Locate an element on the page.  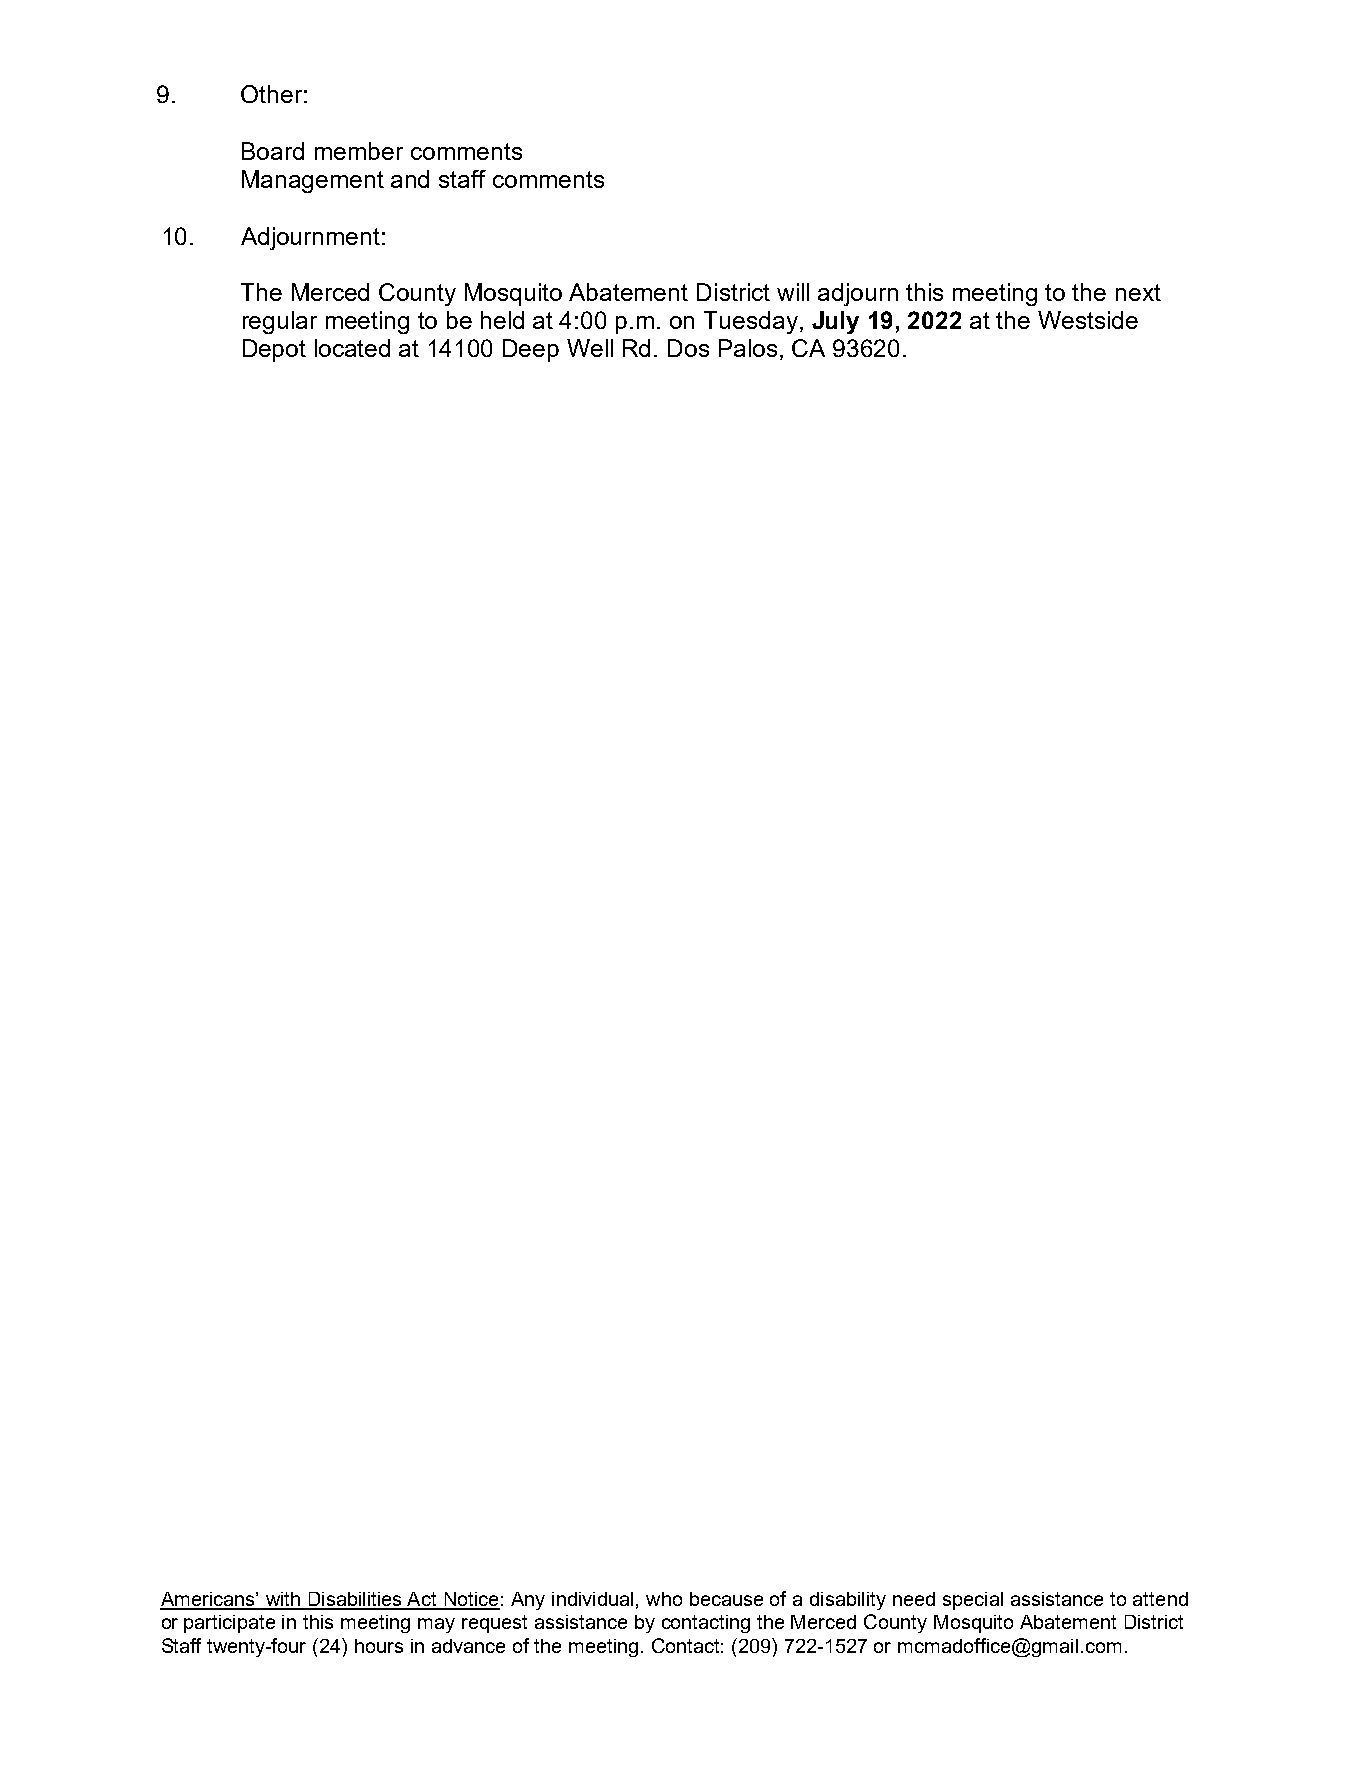
Dos is located at coordinates (688, 348).
